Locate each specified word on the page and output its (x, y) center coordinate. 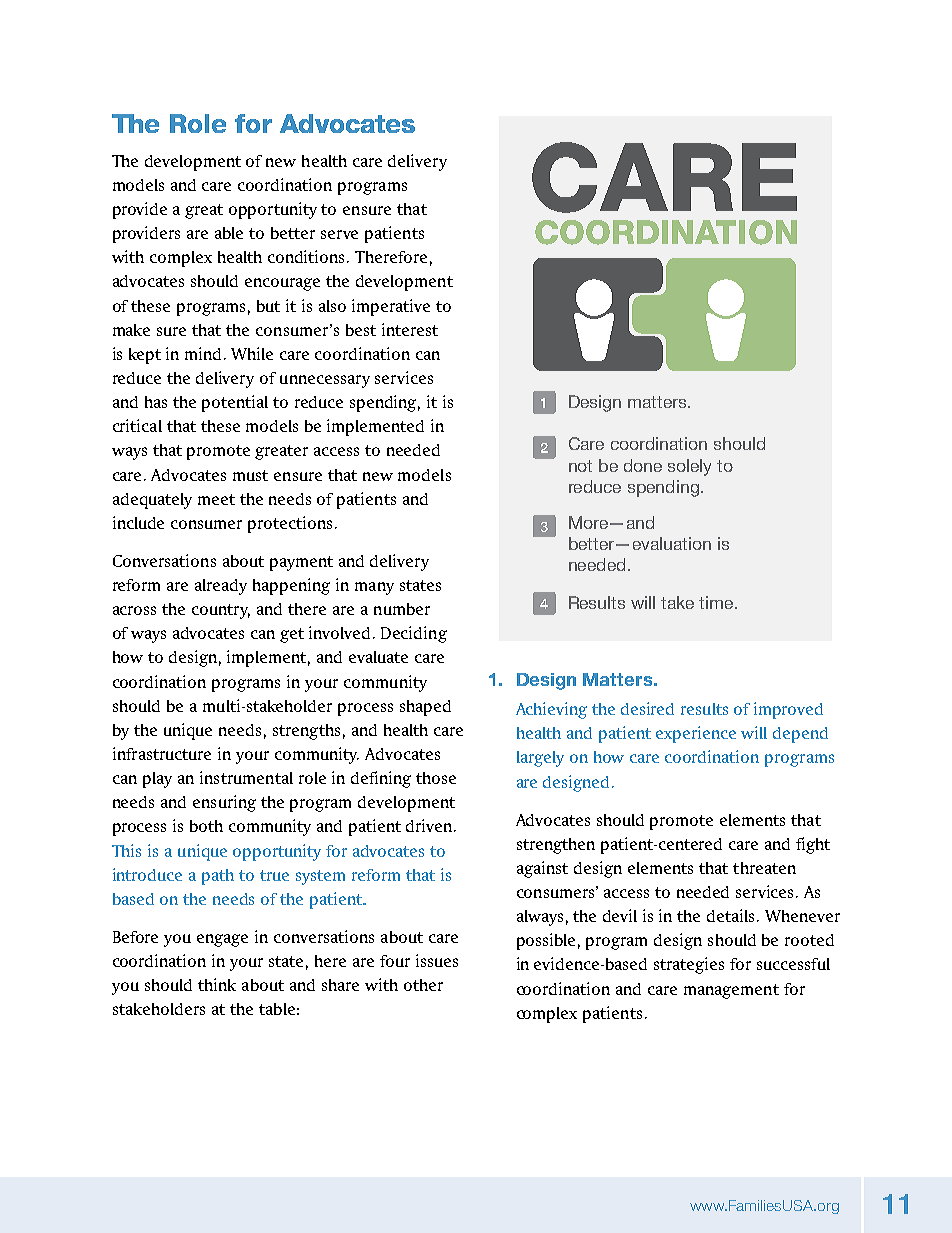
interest (410, 329)
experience (696, 734)
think (217, 984)
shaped (425, 708)
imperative (391, 307)
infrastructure (162, 753)
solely (689, 467)
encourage (282, 284)
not (580, 466)
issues (437, 960)
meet (216, 499)
